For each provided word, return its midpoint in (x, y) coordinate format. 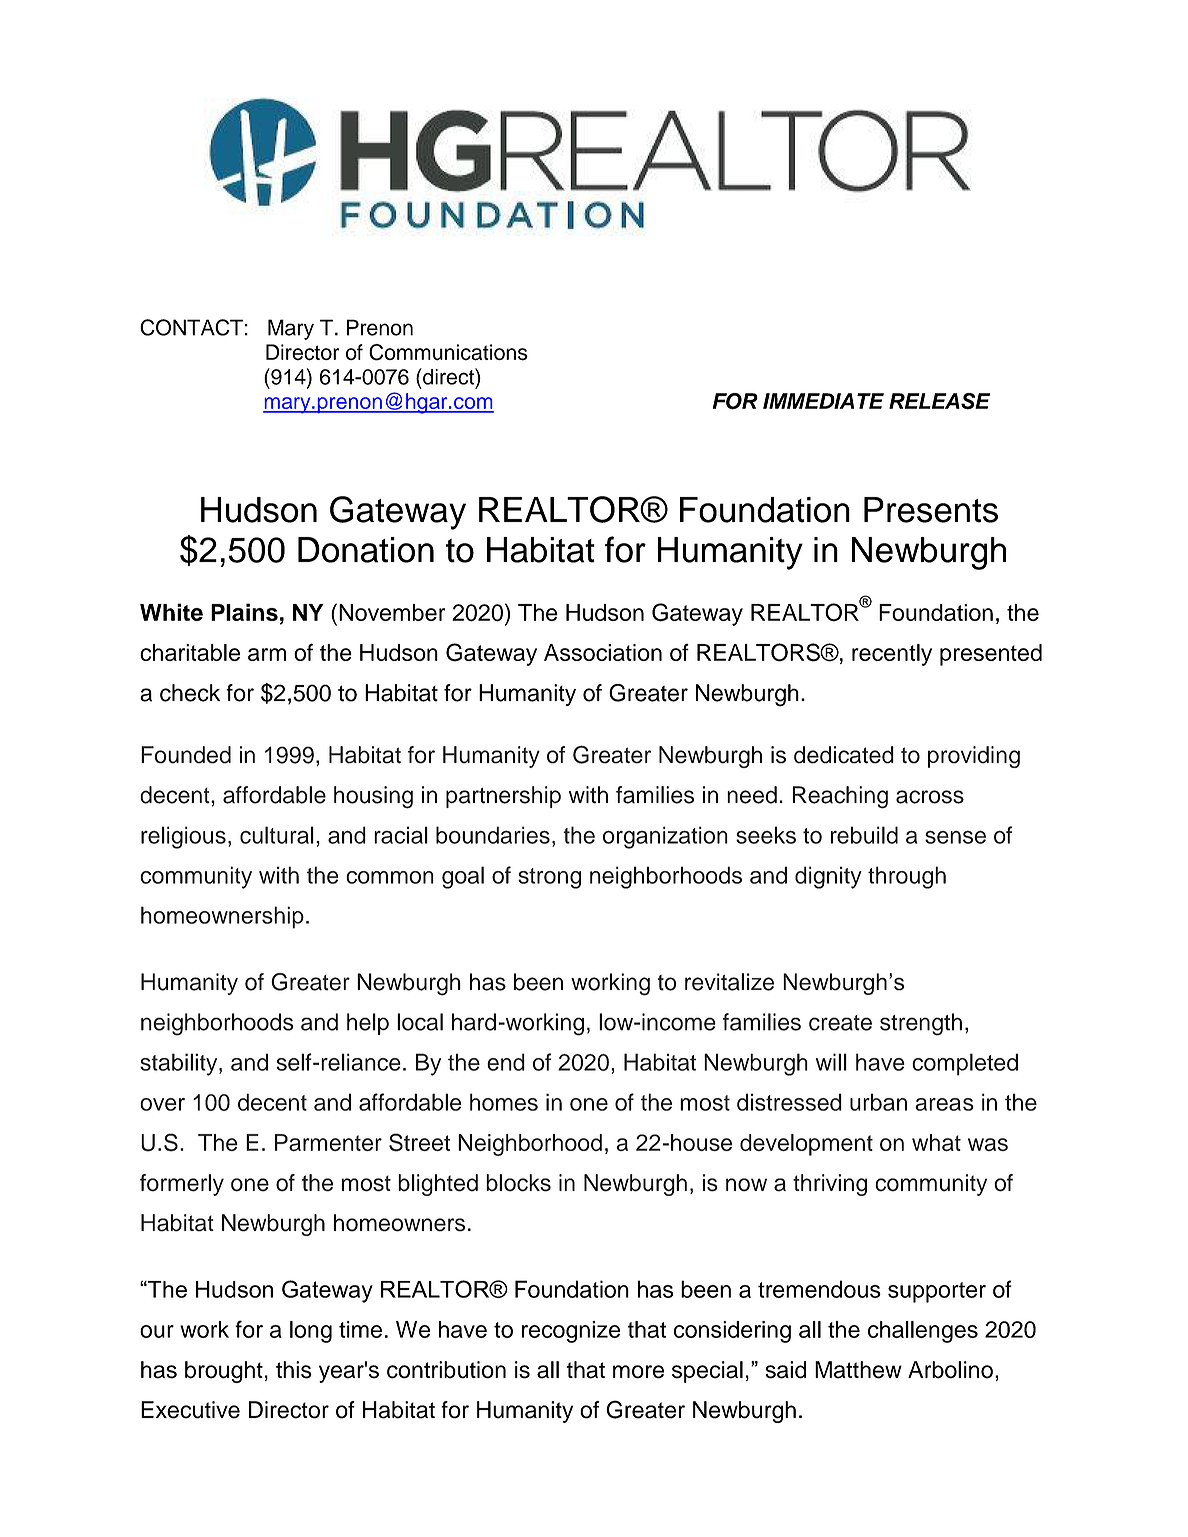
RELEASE (939, 401)
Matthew (858, 1370)
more (638, 1372)
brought (224, 1372)
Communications (448, 352)
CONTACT (191, 327)
